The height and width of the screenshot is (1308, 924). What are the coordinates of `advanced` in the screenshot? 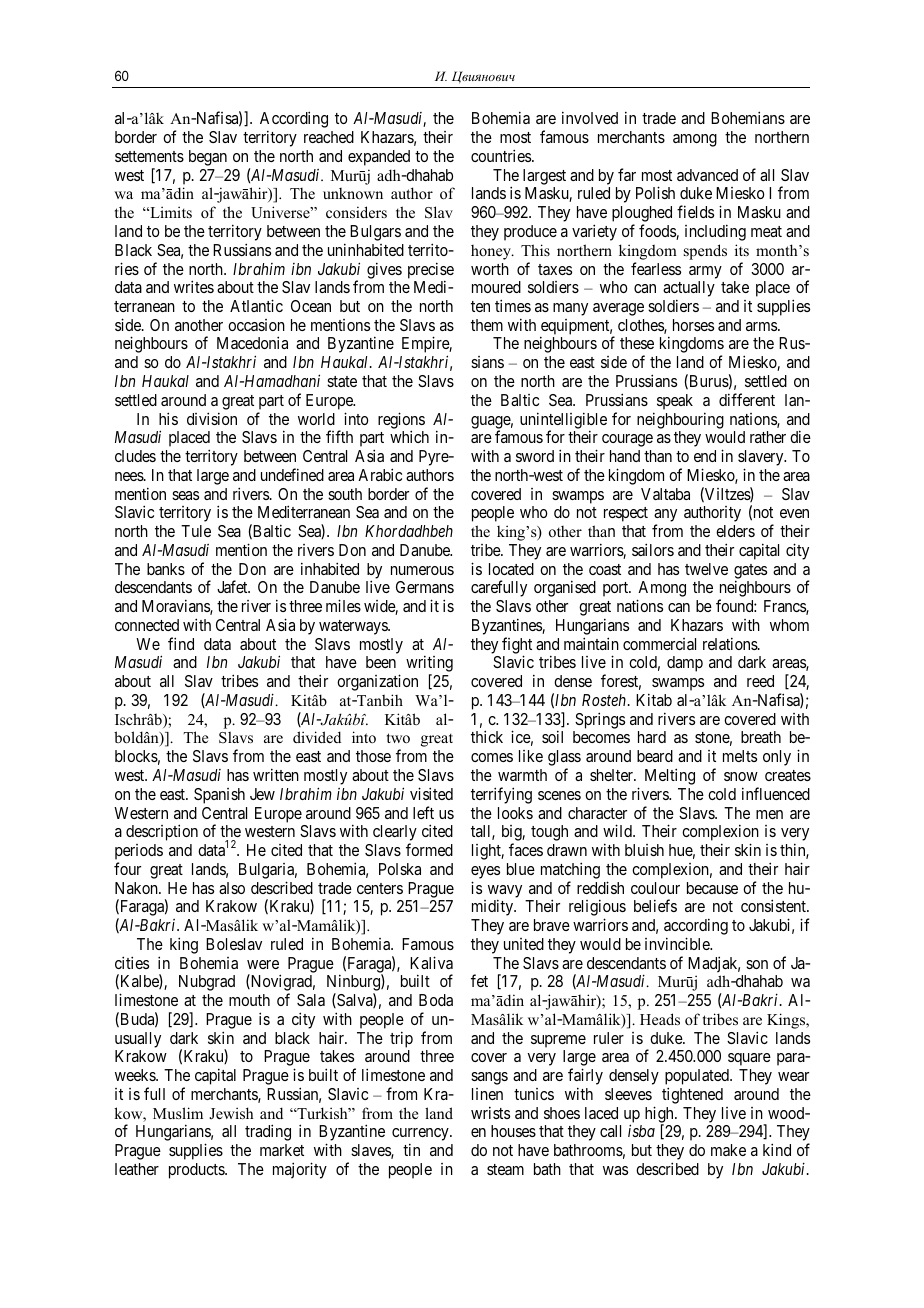 It's located at (707, 175).
